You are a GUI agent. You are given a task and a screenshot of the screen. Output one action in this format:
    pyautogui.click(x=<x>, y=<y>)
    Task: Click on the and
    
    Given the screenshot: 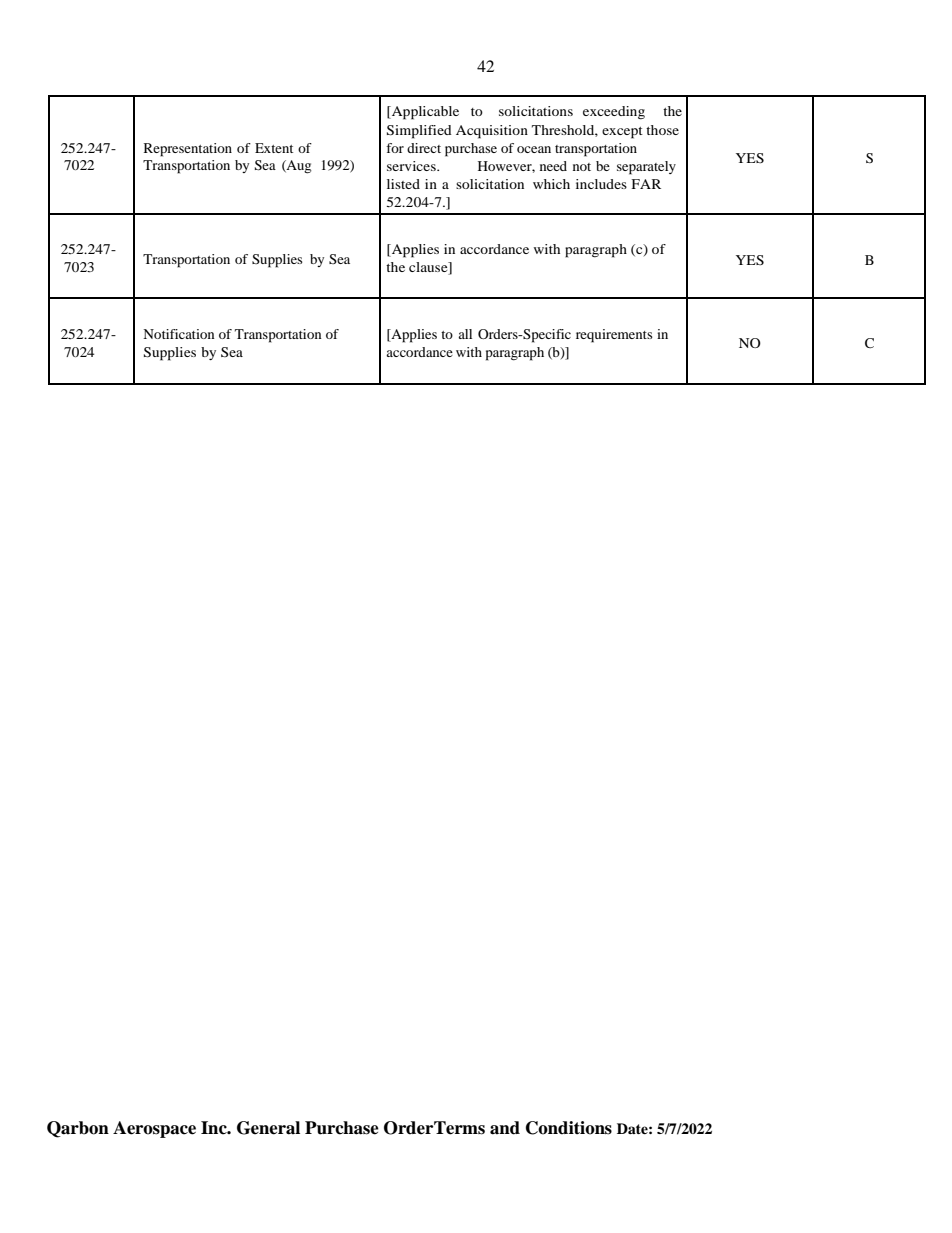 What is the action you would take?
    pyautogui.click(x=505, y=1128)
